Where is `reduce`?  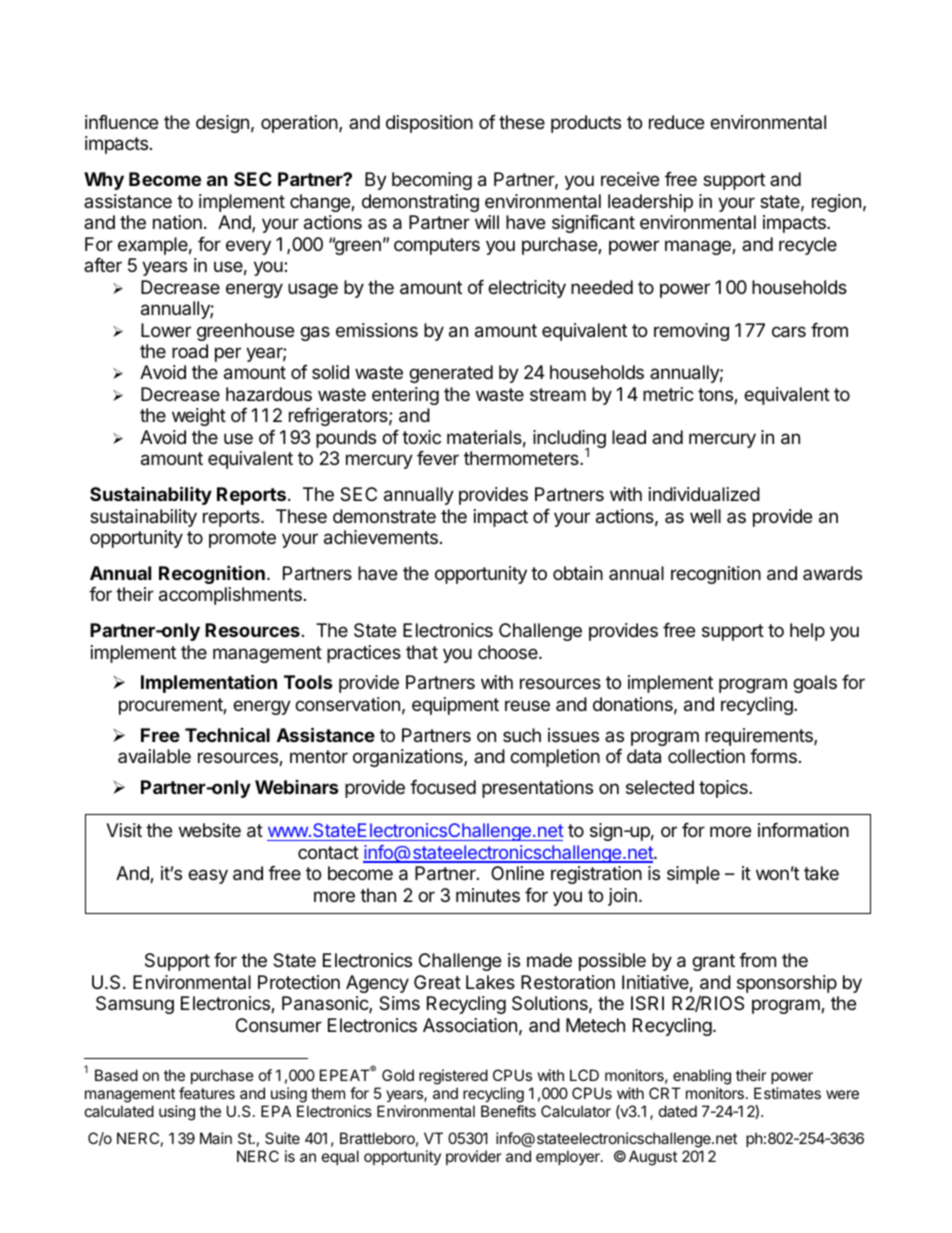 reduce is located at coordinates (676, 122).
